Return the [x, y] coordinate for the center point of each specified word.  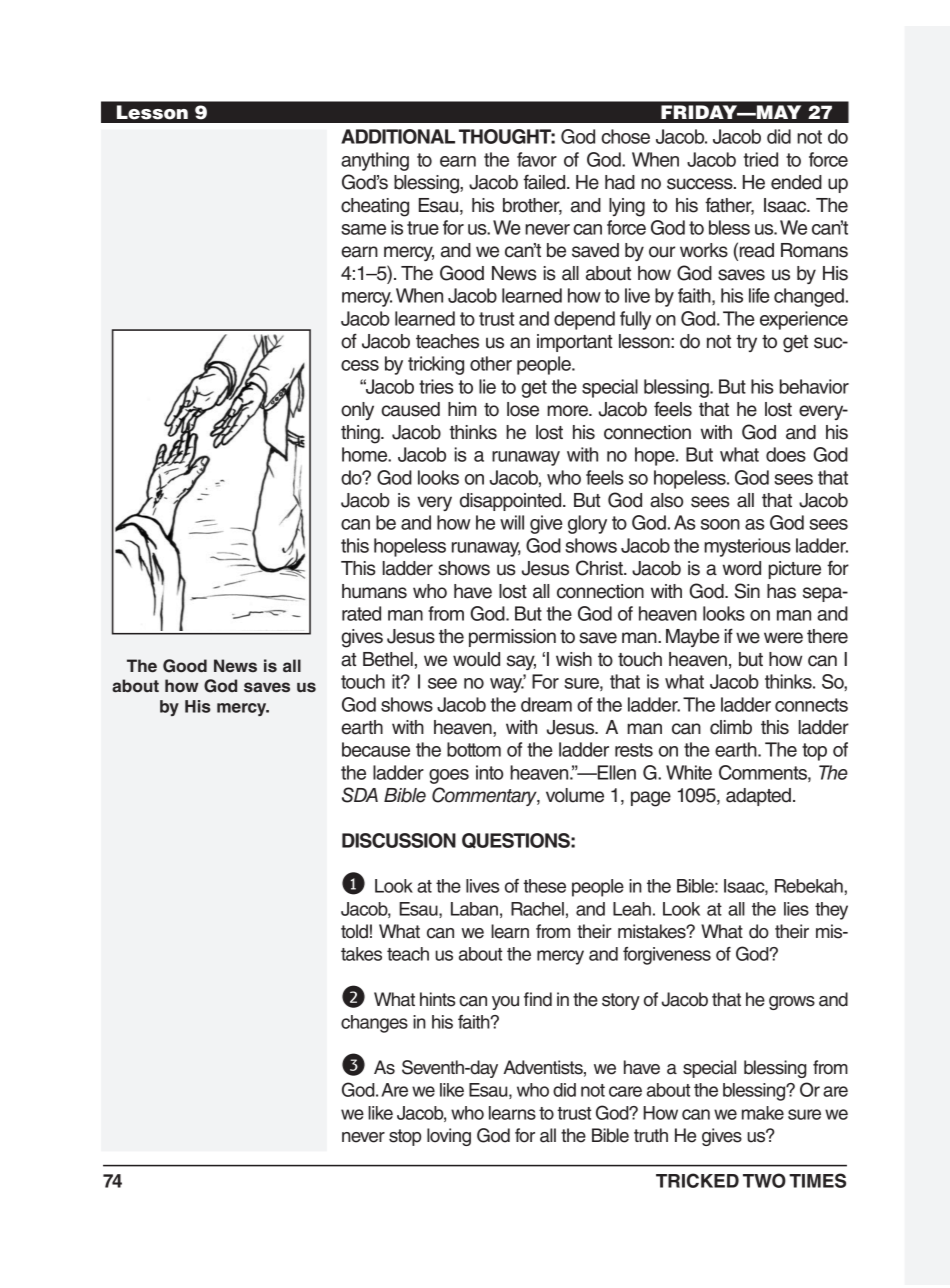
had [620, 182]
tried [761, 159]
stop [405, 1137]
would [476, 659]
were [783, 638]
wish [574, 659]
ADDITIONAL [398, 136]
